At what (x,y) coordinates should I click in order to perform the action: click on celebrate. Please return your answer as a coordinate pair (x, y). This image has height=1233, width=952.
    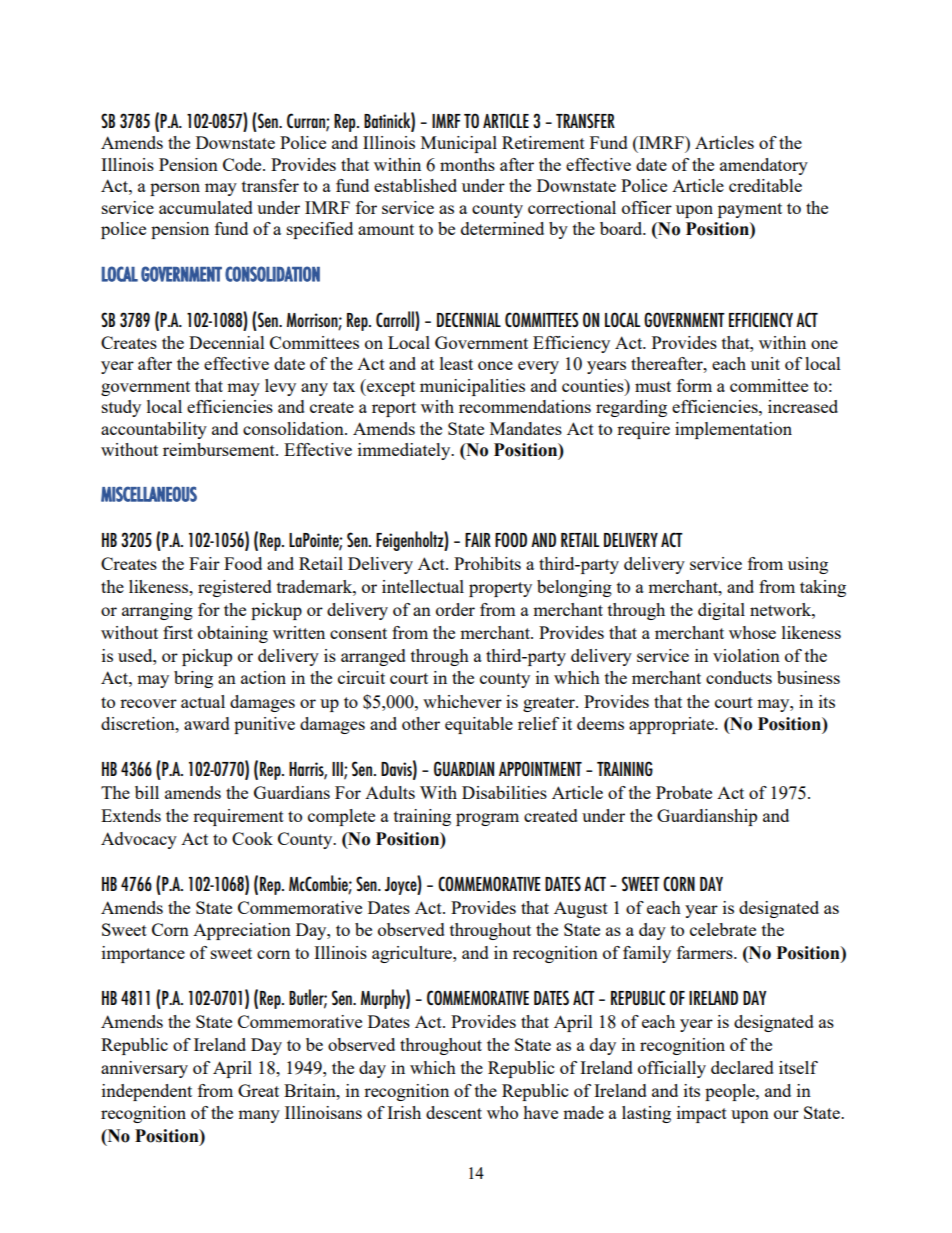
    Looking at the image, I should click on (723, 929).
